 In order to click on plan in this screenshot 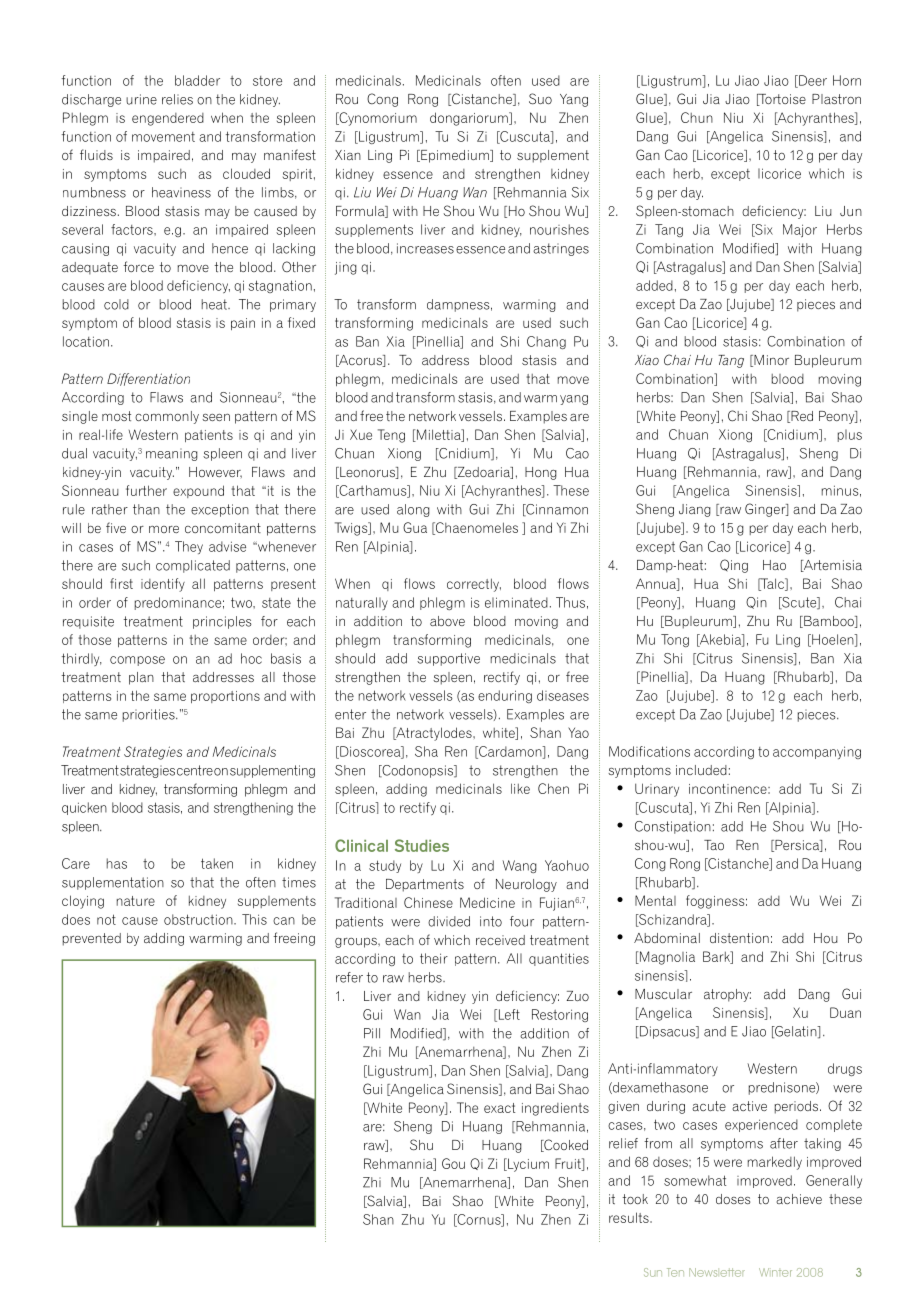, I will do `click(141, 678)`.
